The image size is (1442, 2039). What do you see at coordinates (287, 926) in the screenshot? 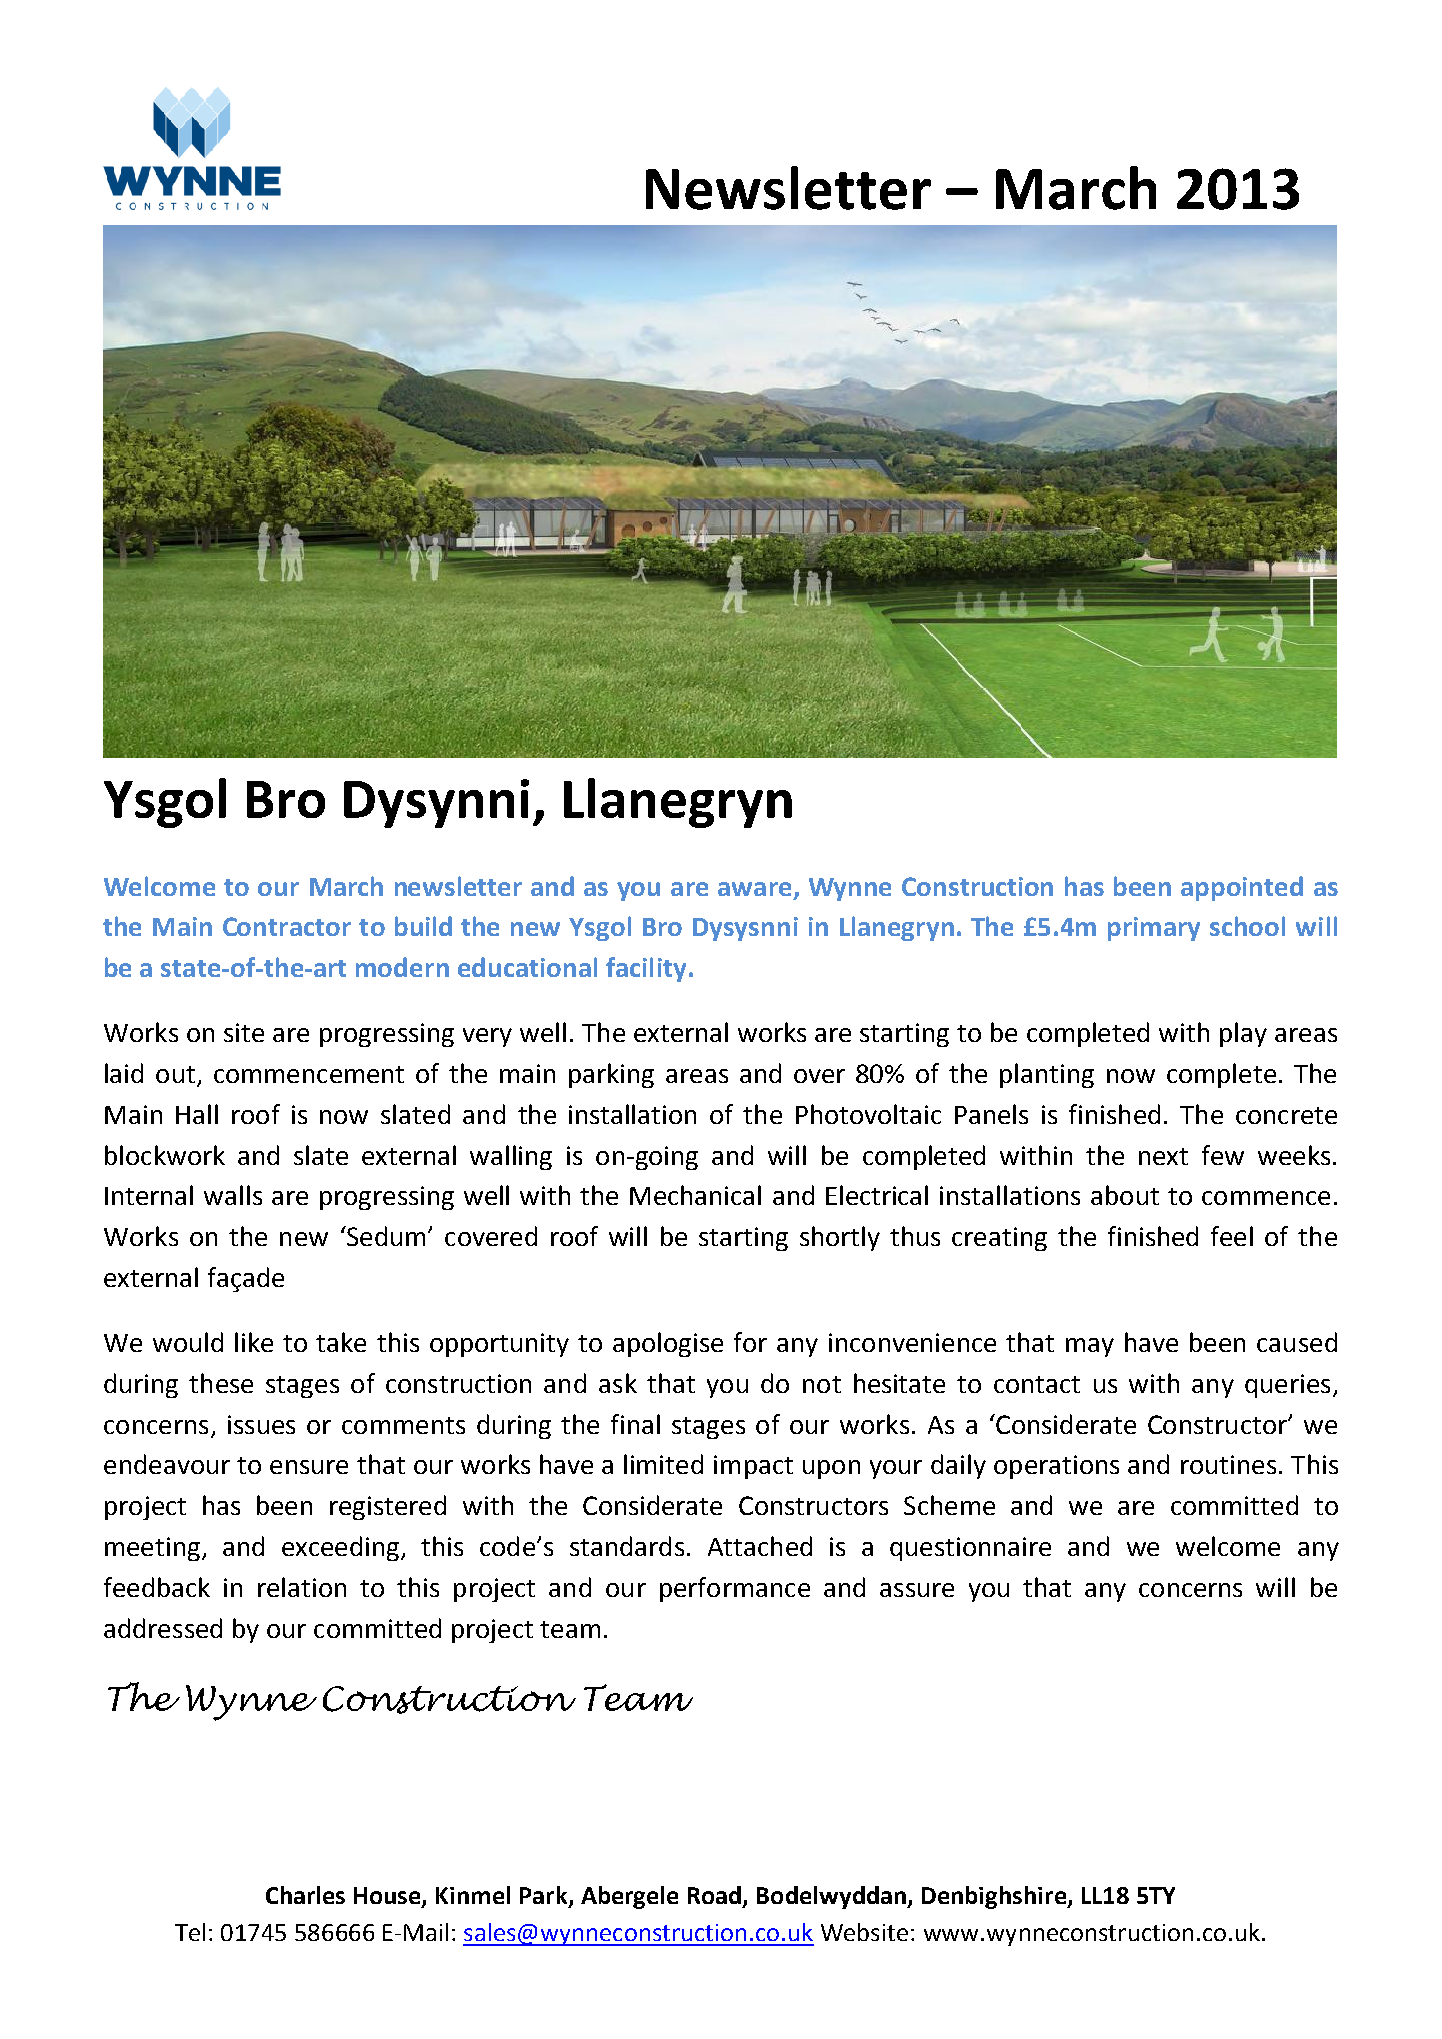
I see `Contractor` at bounding box center [287, 926].
